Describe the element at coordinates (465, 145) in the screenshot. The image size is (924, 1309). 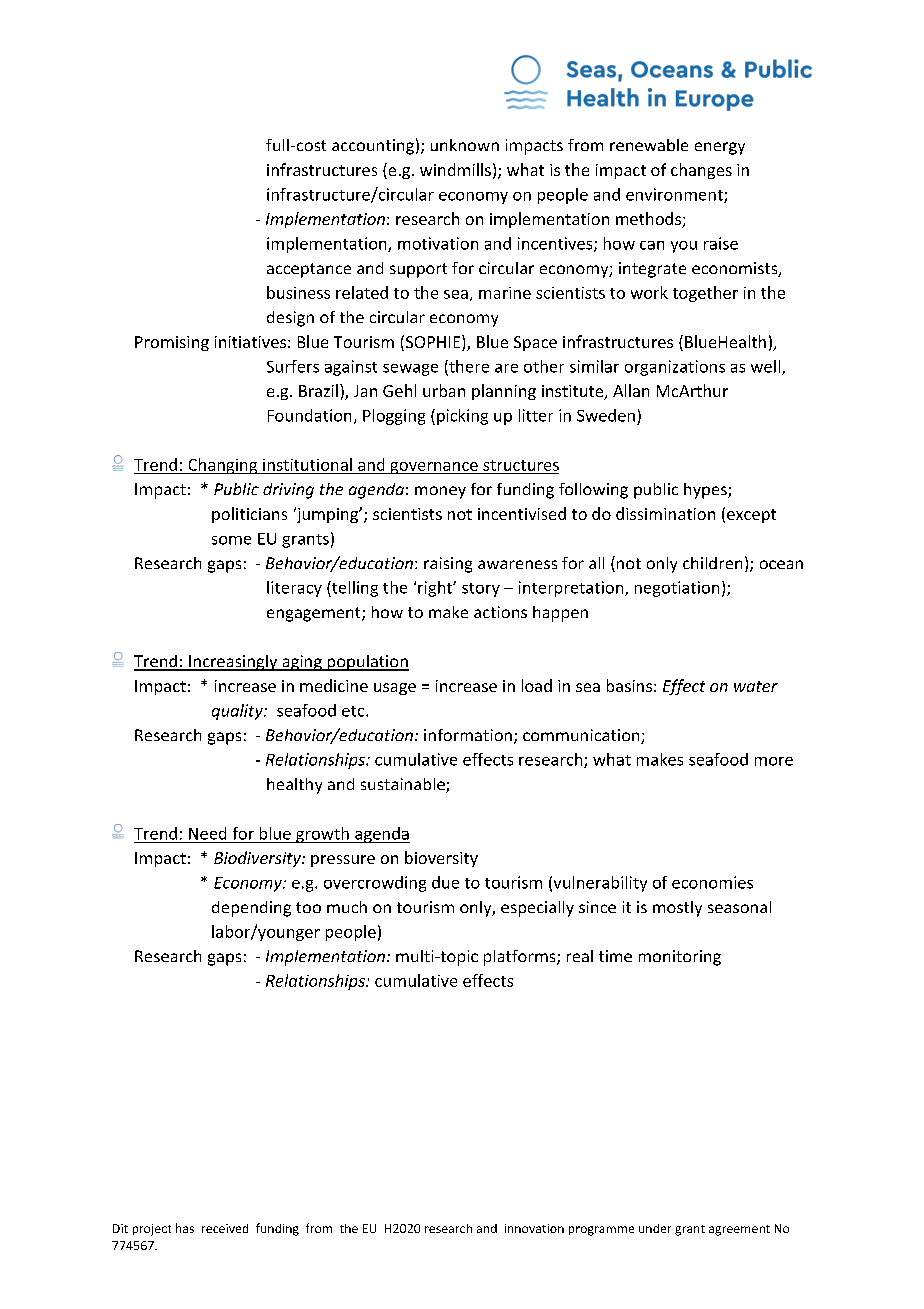
I see `unknown` at that location.
